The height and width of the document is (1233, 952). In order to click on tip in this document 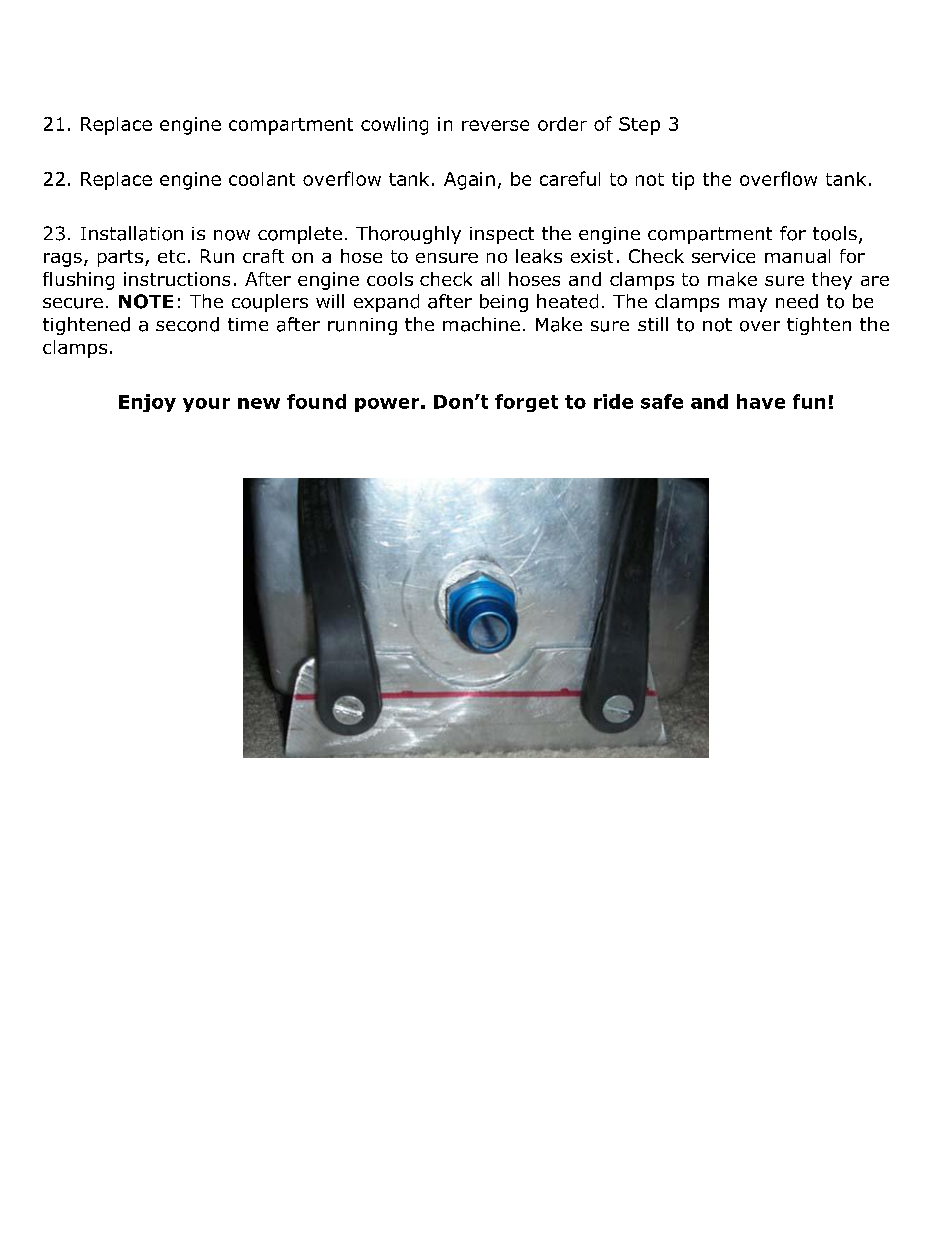, I will do `click(683, 181)`.
